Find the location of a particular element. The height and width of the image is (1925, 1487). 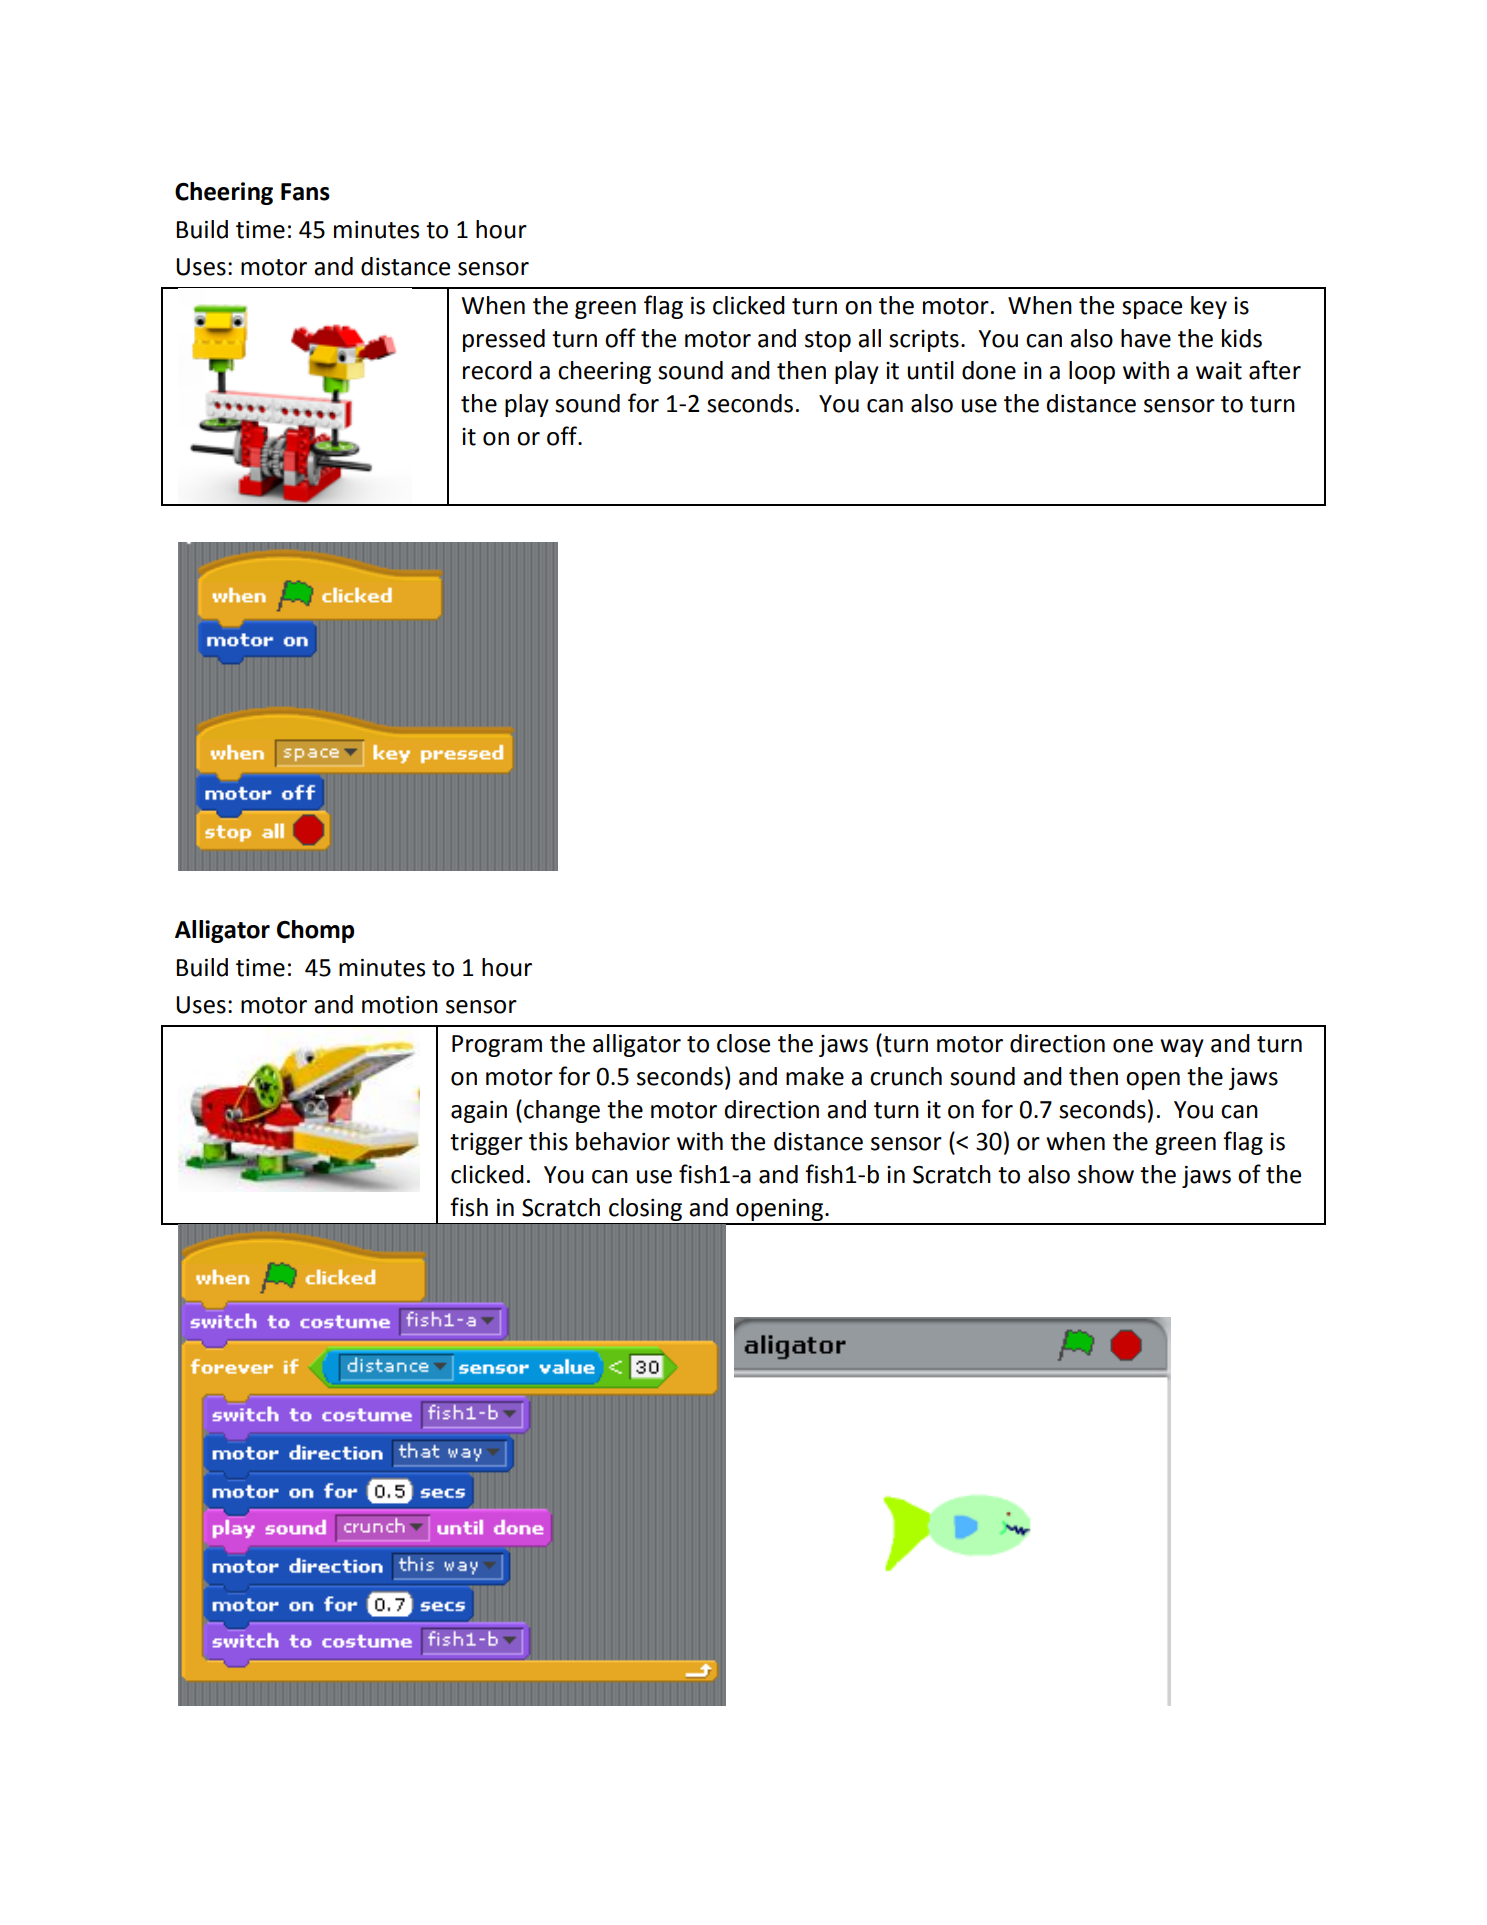

Chomp is located at coordinates (315, 931).
